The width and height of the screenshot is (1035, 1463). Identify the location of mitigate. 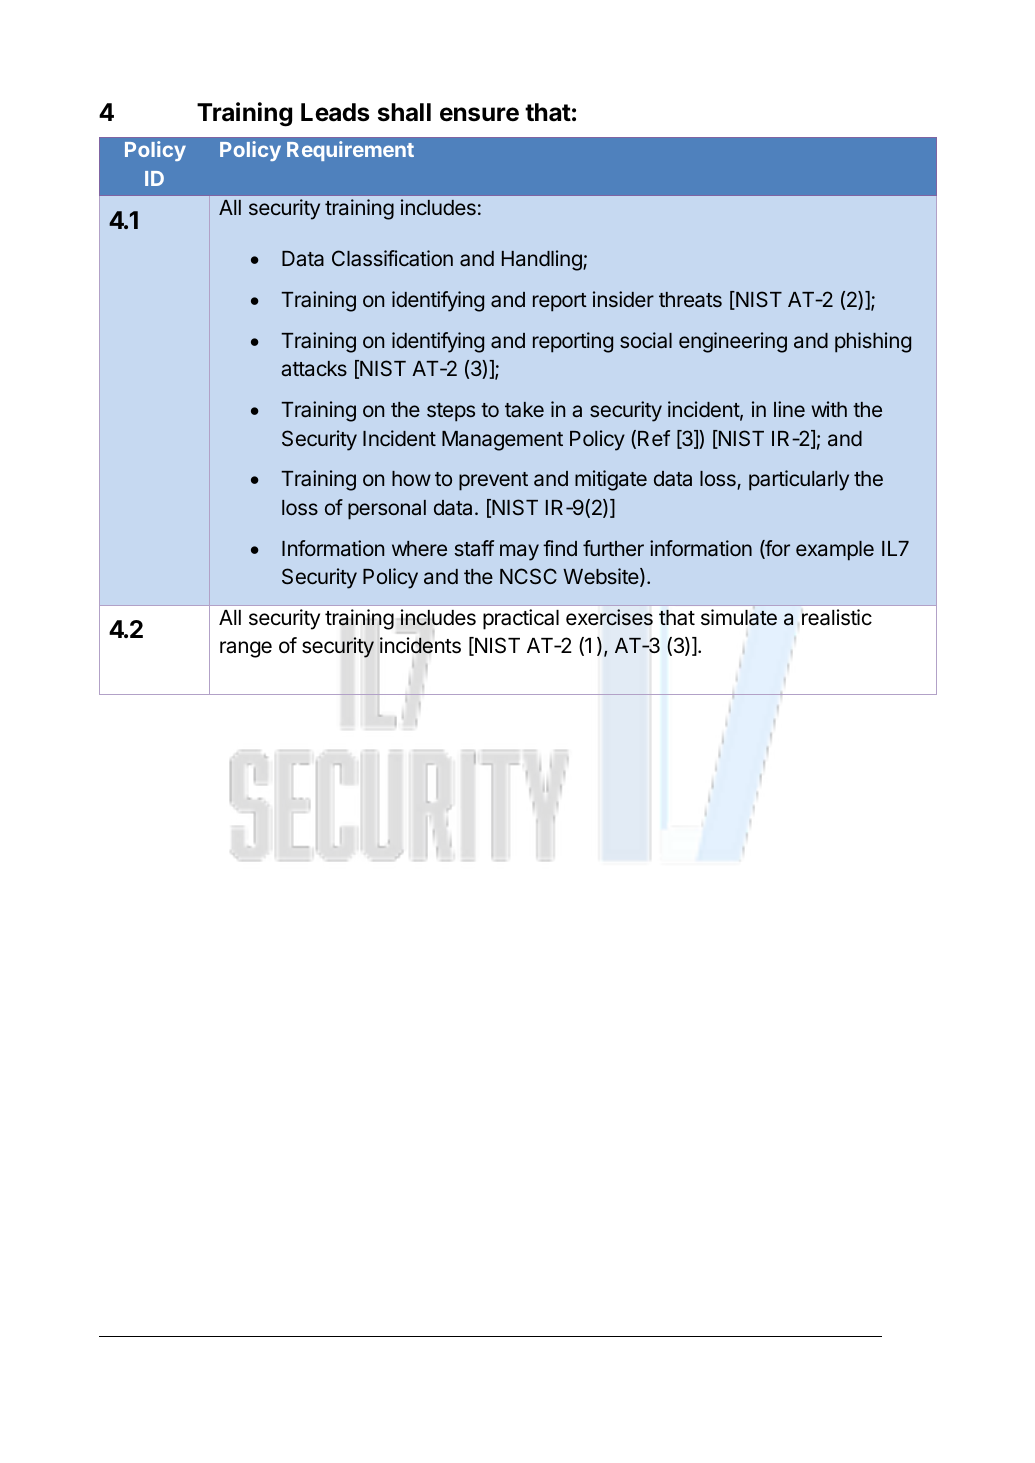
(611, 480).
